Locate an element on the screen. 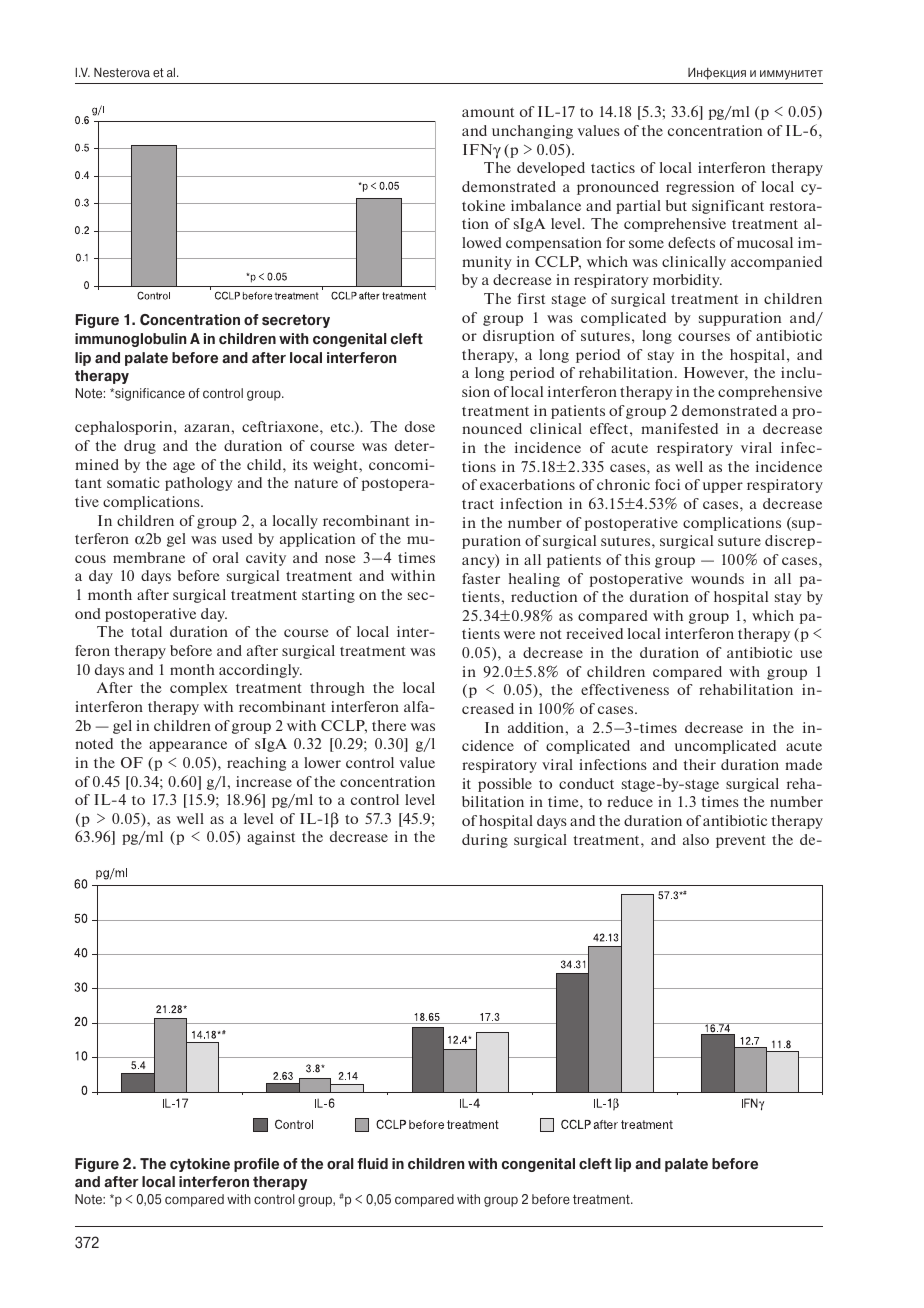  profile is located at coordinates (256, 1165).
